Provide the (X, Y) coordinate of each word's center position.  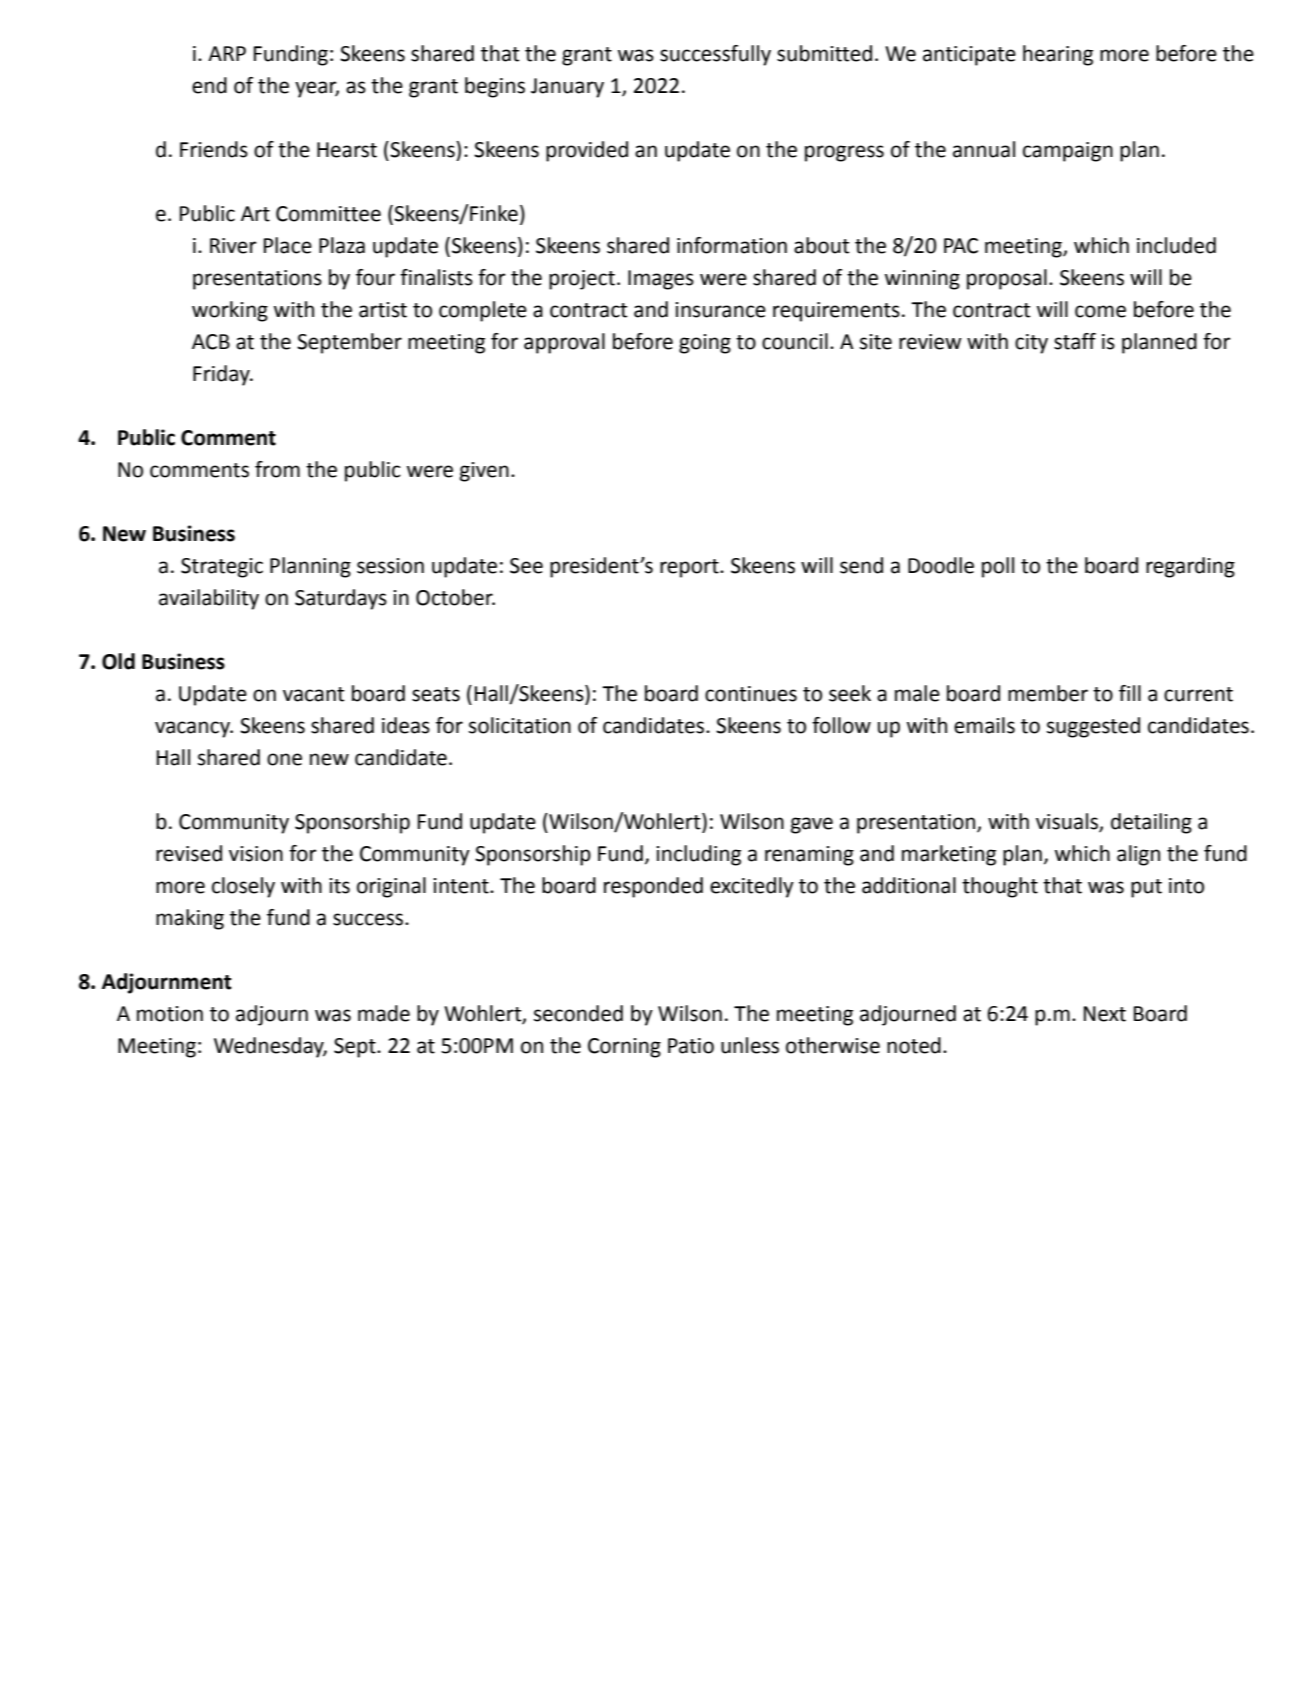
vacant (313, 694)
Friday (222, 375)
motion (170, 1014)
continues (751, 694)
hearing (1058, 55)
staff (1075, 341)
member (1048, 693)
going (705, 344)
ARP (227, 53)
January (567, 88)
